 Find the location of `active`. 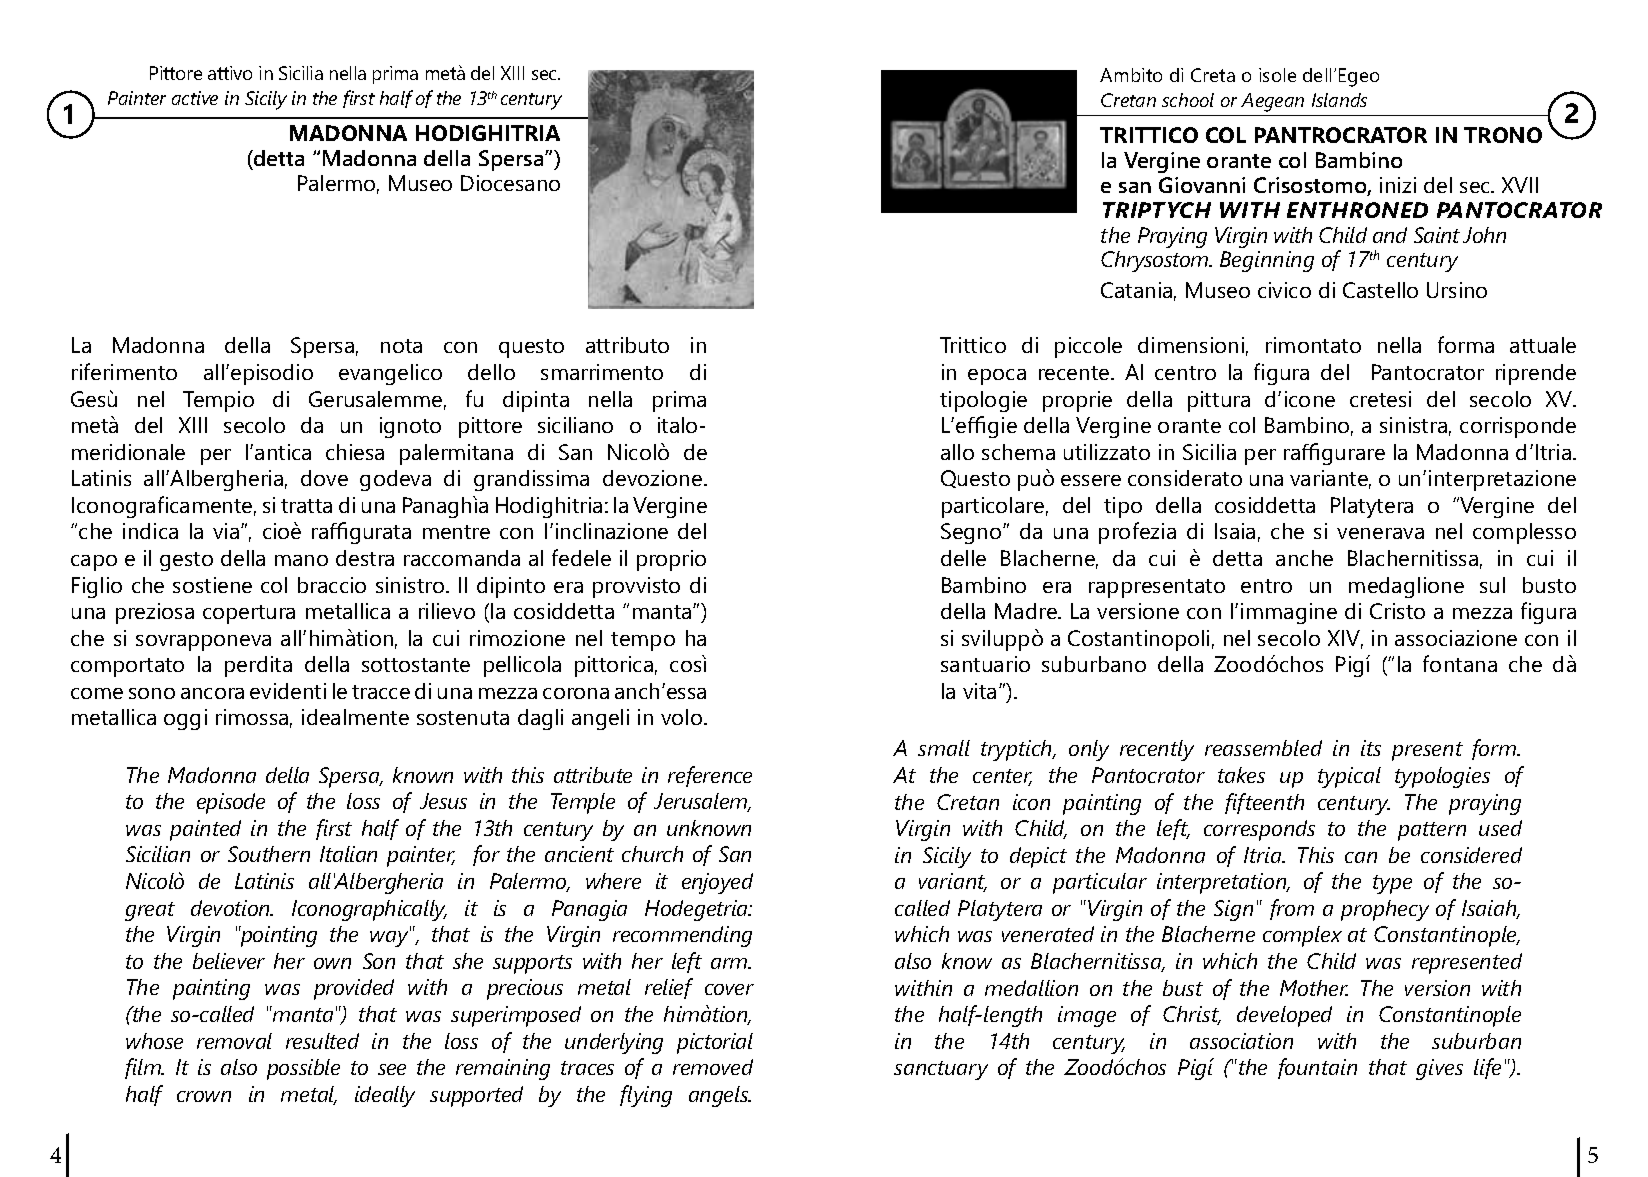

active is located at coordinates (195, 98).
